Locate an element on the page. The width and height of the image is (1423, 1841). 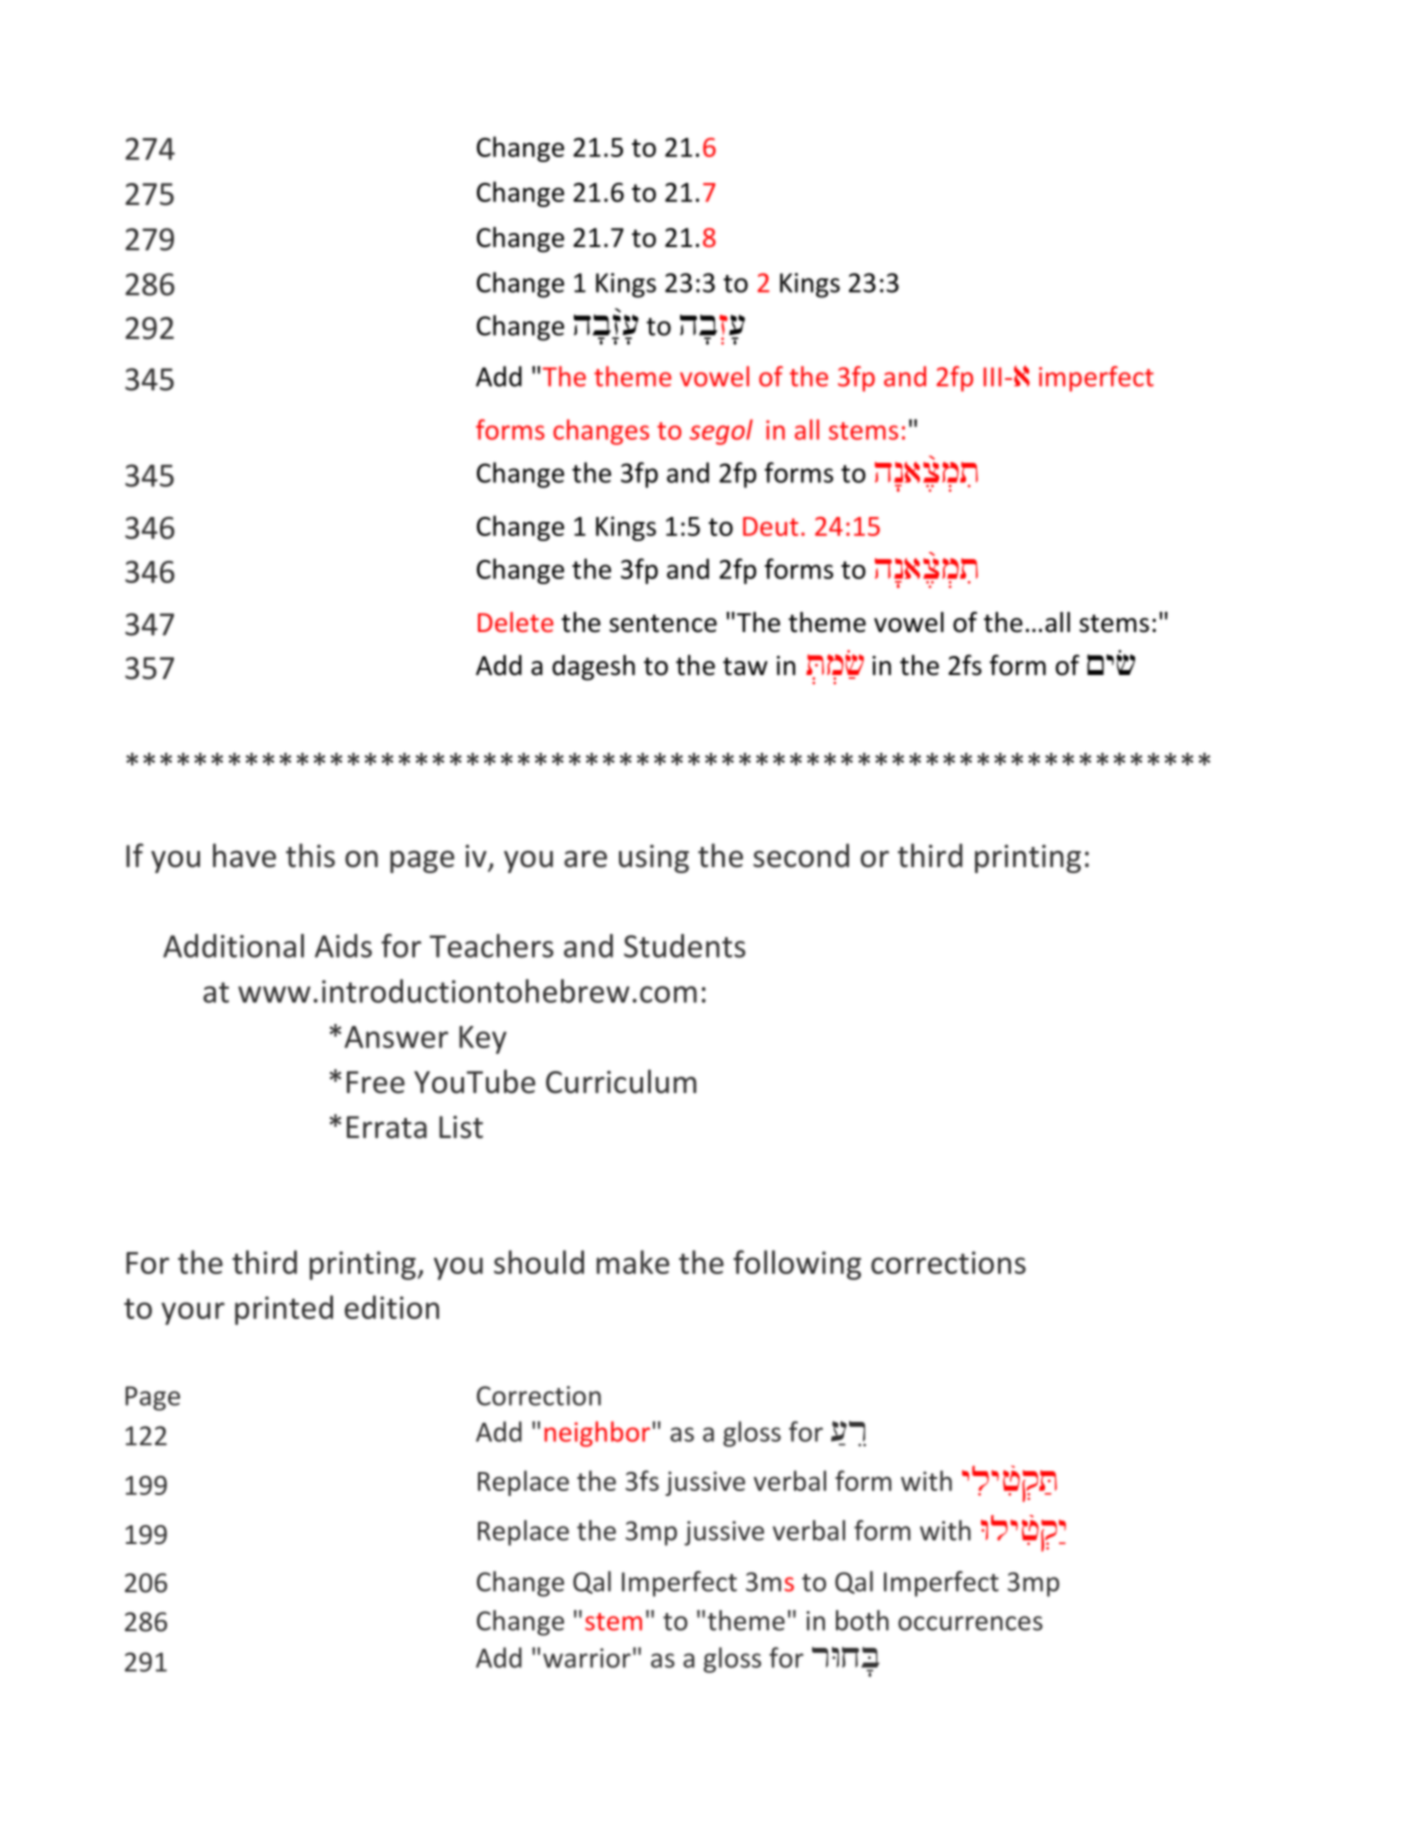
Curriculum is located at coordinates (621, 1081).
